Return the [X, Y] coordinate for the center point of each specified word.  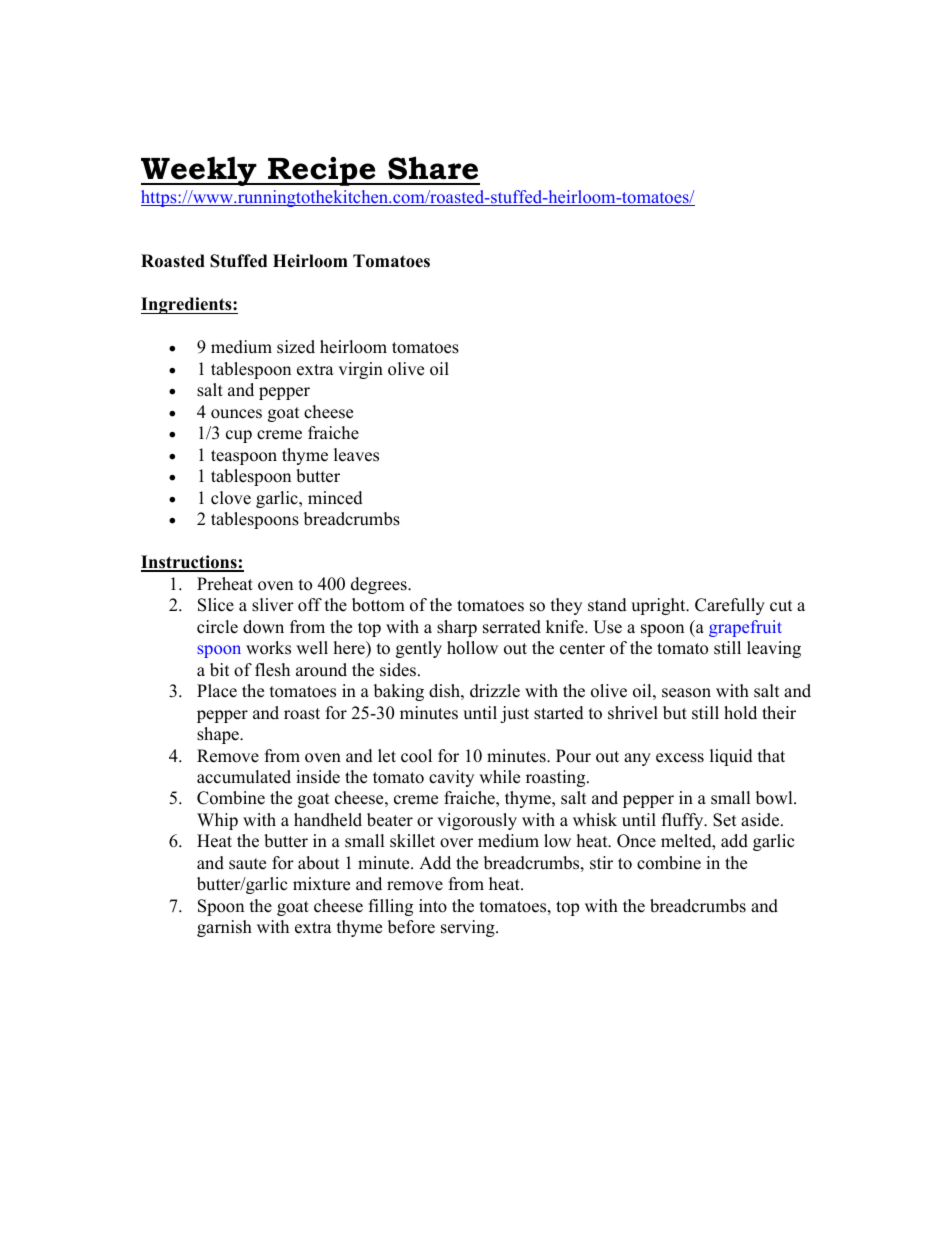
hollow [472, 648]
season [686, 693]
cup [239, 436]
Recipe [322, 171]
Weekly [200, 171]
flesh [272, 670]
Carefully [730, 606]
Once [636, 841]
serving [469, 928]
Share [433, 168]
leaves [356, 455]
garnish [224, 928]
